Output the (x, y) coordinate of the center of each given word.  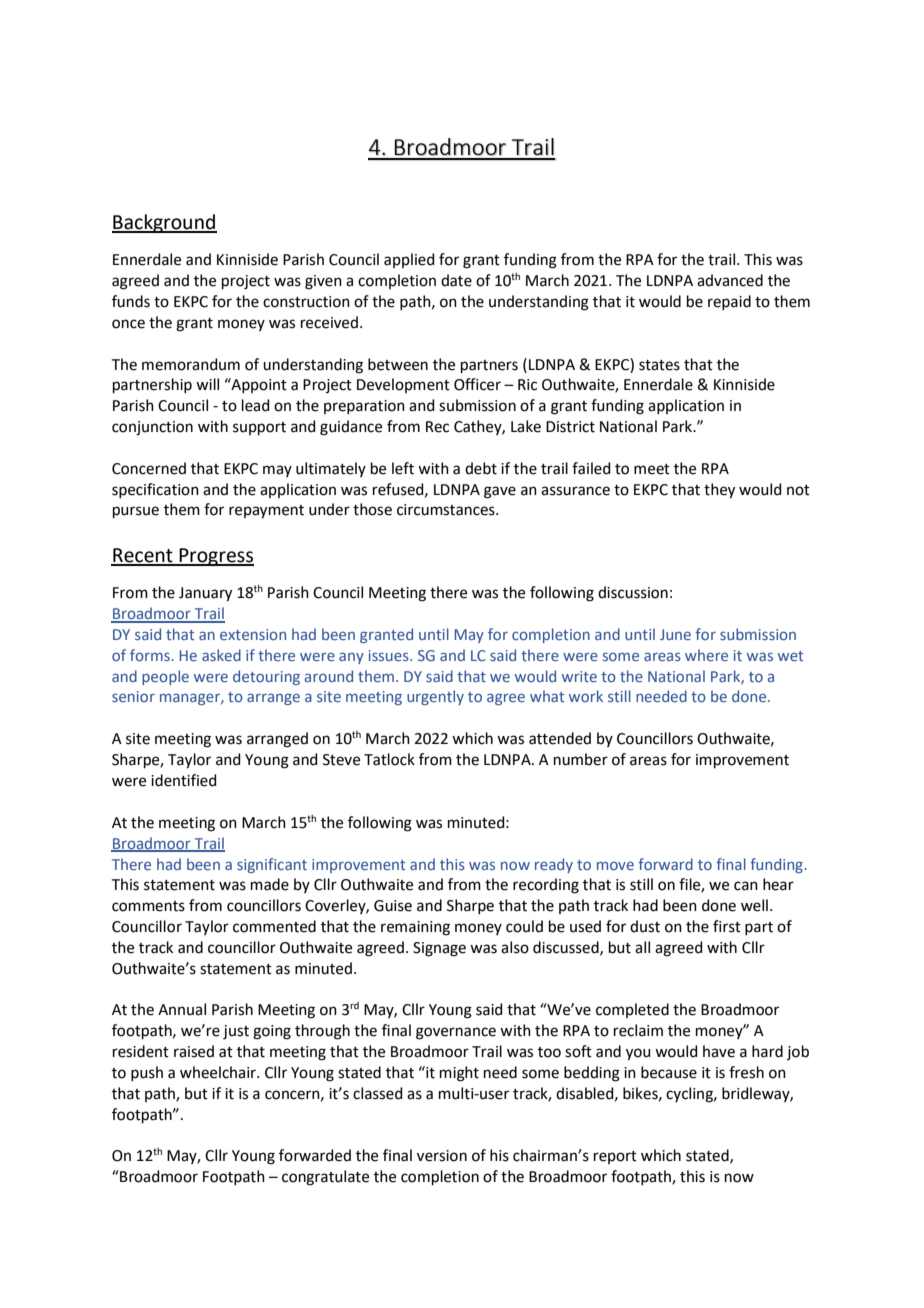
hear (778, 884)
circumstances (447, 510)
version (442, 1156)
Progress (215, 557)
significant (272, 865)
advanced (730, 280)
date (456, 280)
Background (164, 223)
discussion (633, 592)
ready (554, 865)
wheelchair (219, 1072)
